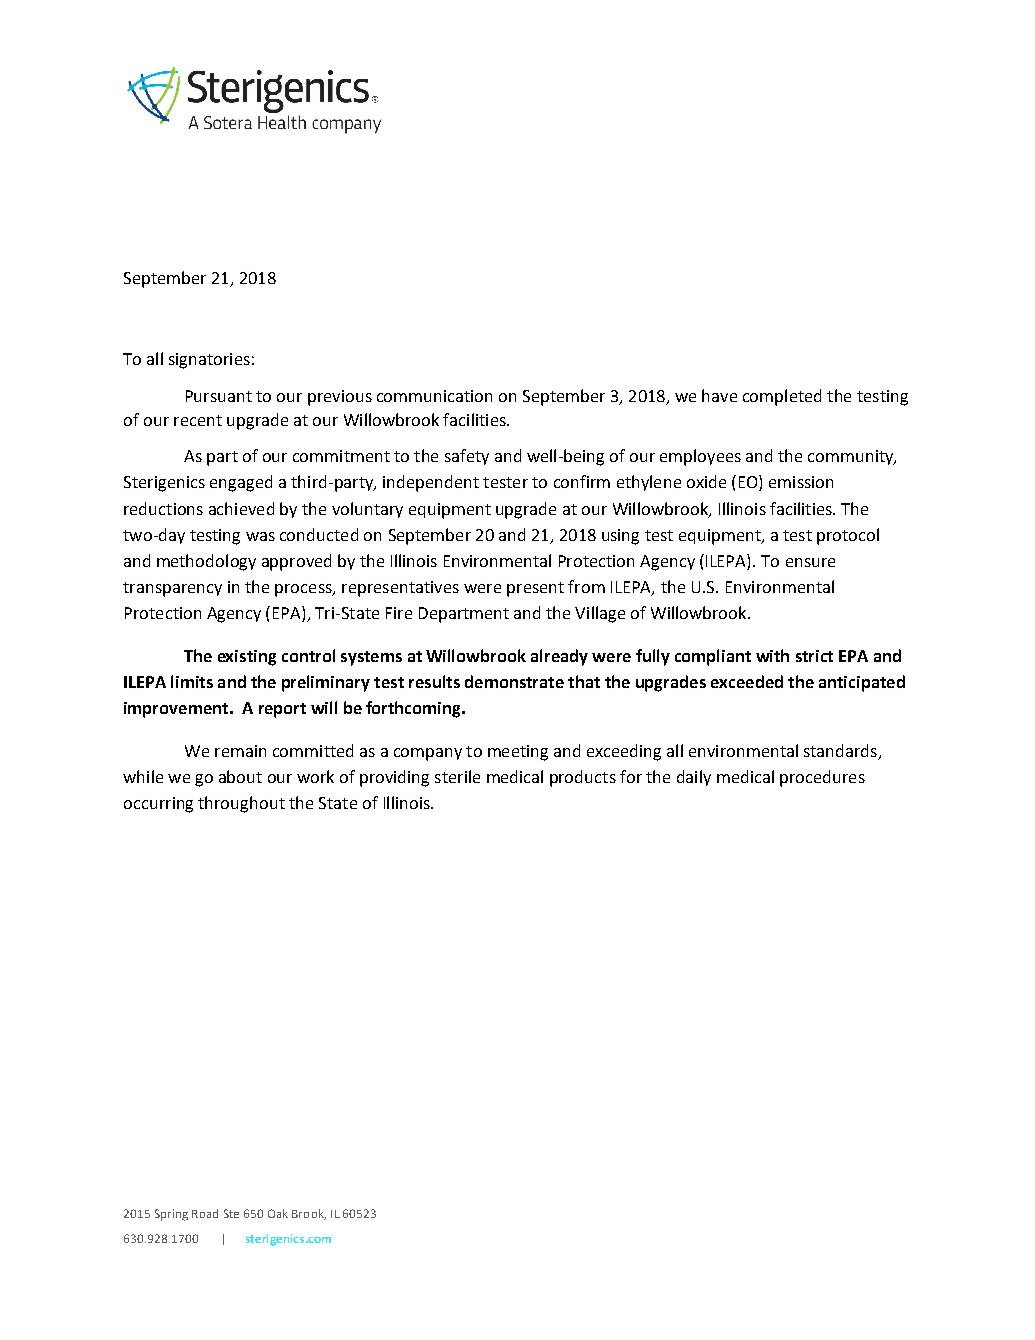 The width and height of the page is (1035, 1340). I want to click on Spring, so click(171, 1215).
